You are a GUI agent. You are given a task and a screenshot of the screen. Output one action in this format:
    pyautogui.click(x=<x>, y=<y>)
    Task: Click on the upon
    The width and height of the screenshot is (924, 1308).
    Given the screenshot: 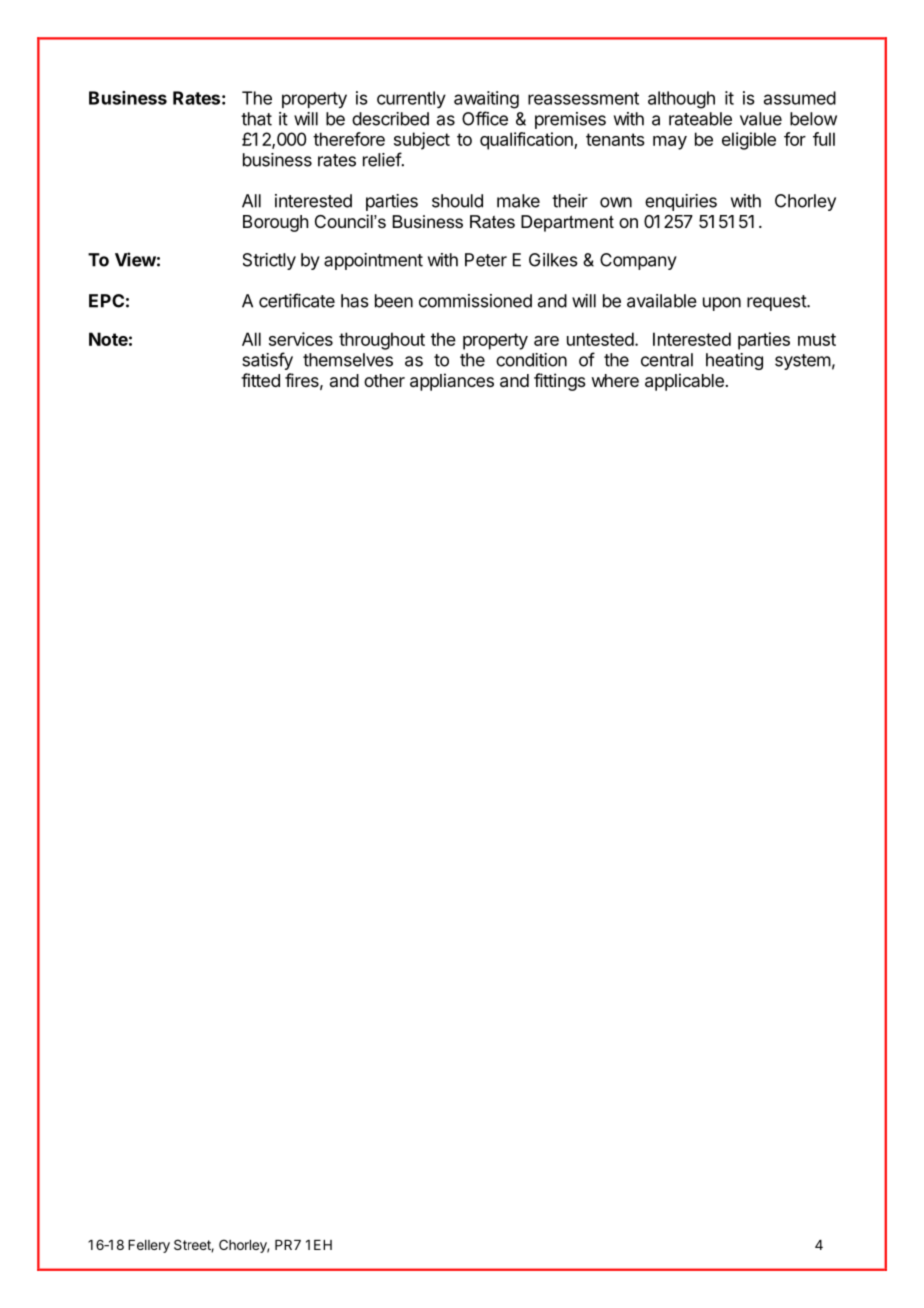 What is the action you would take?
    pyautogui.click(x=722, y=304)
